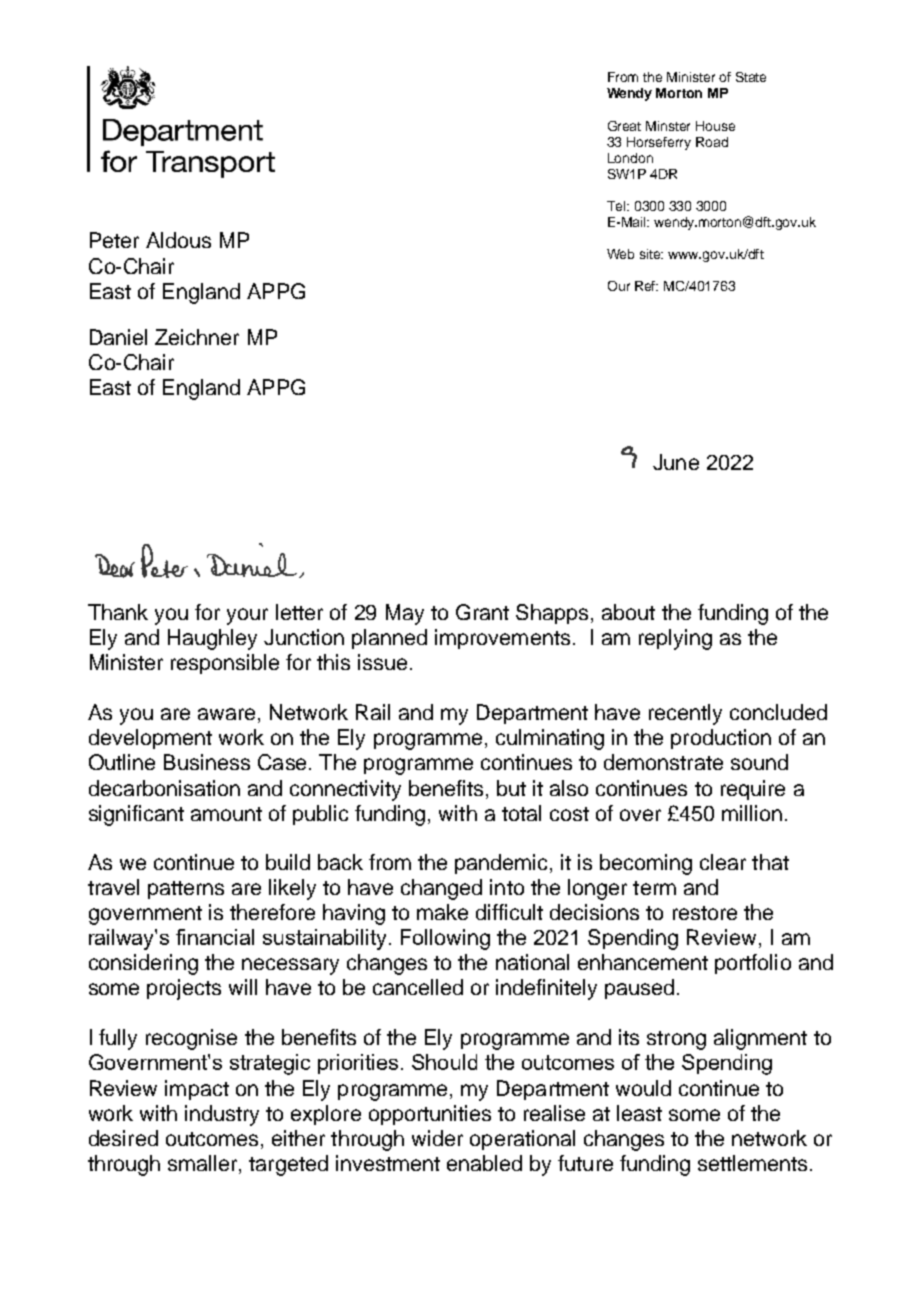 The height and width of the screenshot is (1308, 924). Describe the element at coordinates (675, 639) in the screenshot. I see `replying` at that location.
